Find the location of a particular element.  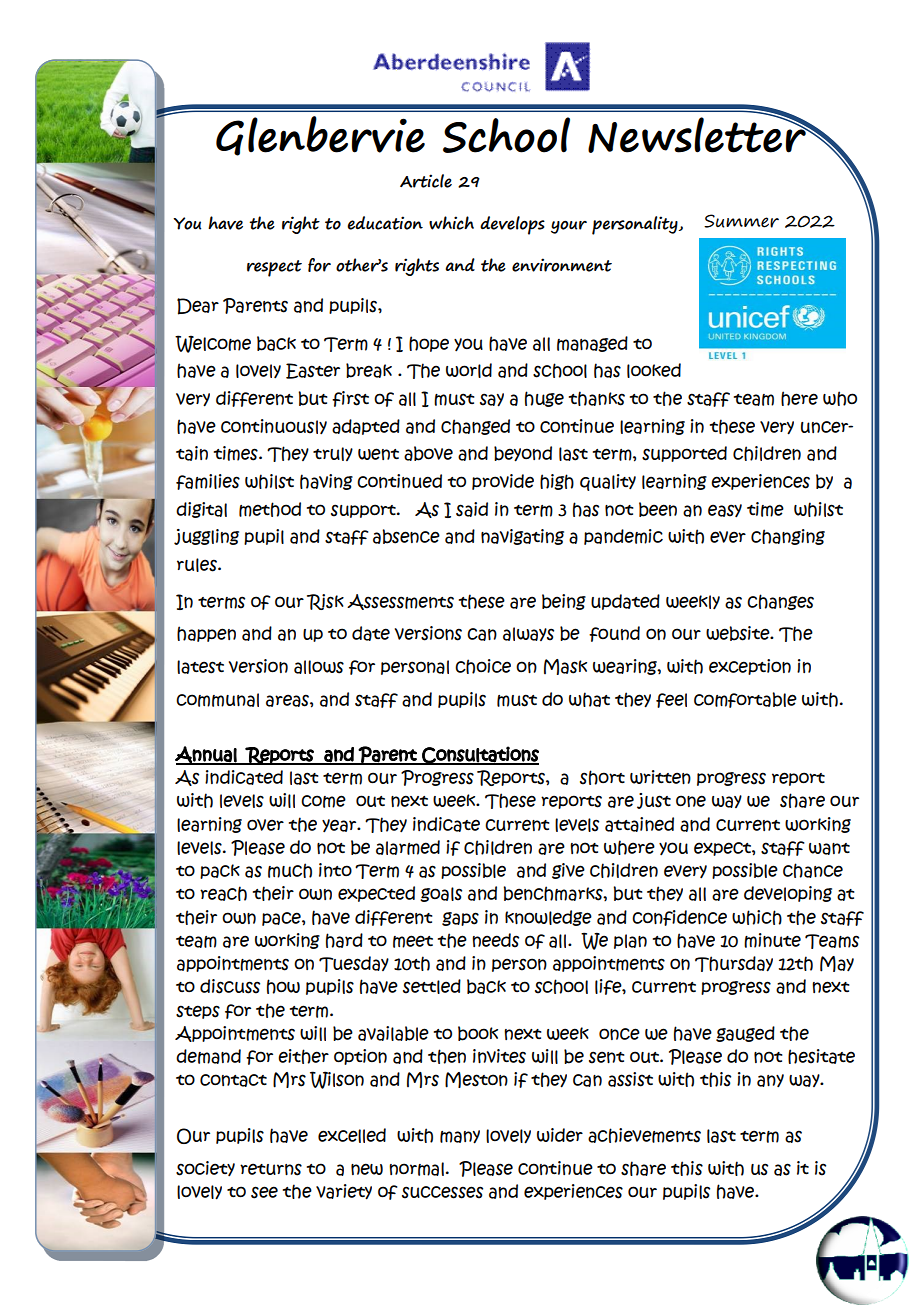

comfortable is located at coordinates (745, 700).
